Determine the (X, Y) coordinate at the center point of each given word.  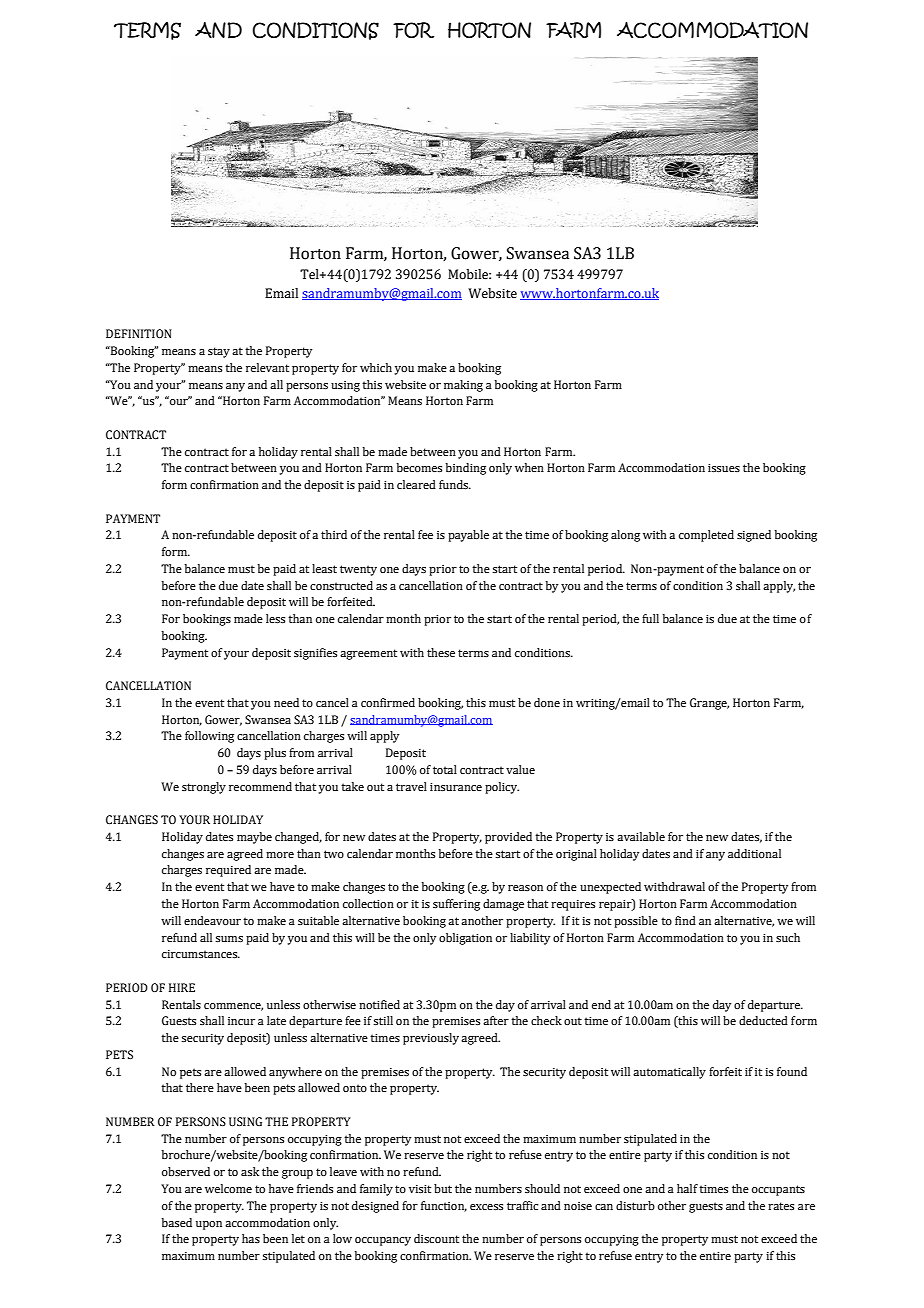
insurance (456, 787)
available (641, 836)
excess (486, 1207)
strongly (204, 788)
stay (219, 352)
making (463, 386)
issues (724, 468)
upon (209, 1225)
